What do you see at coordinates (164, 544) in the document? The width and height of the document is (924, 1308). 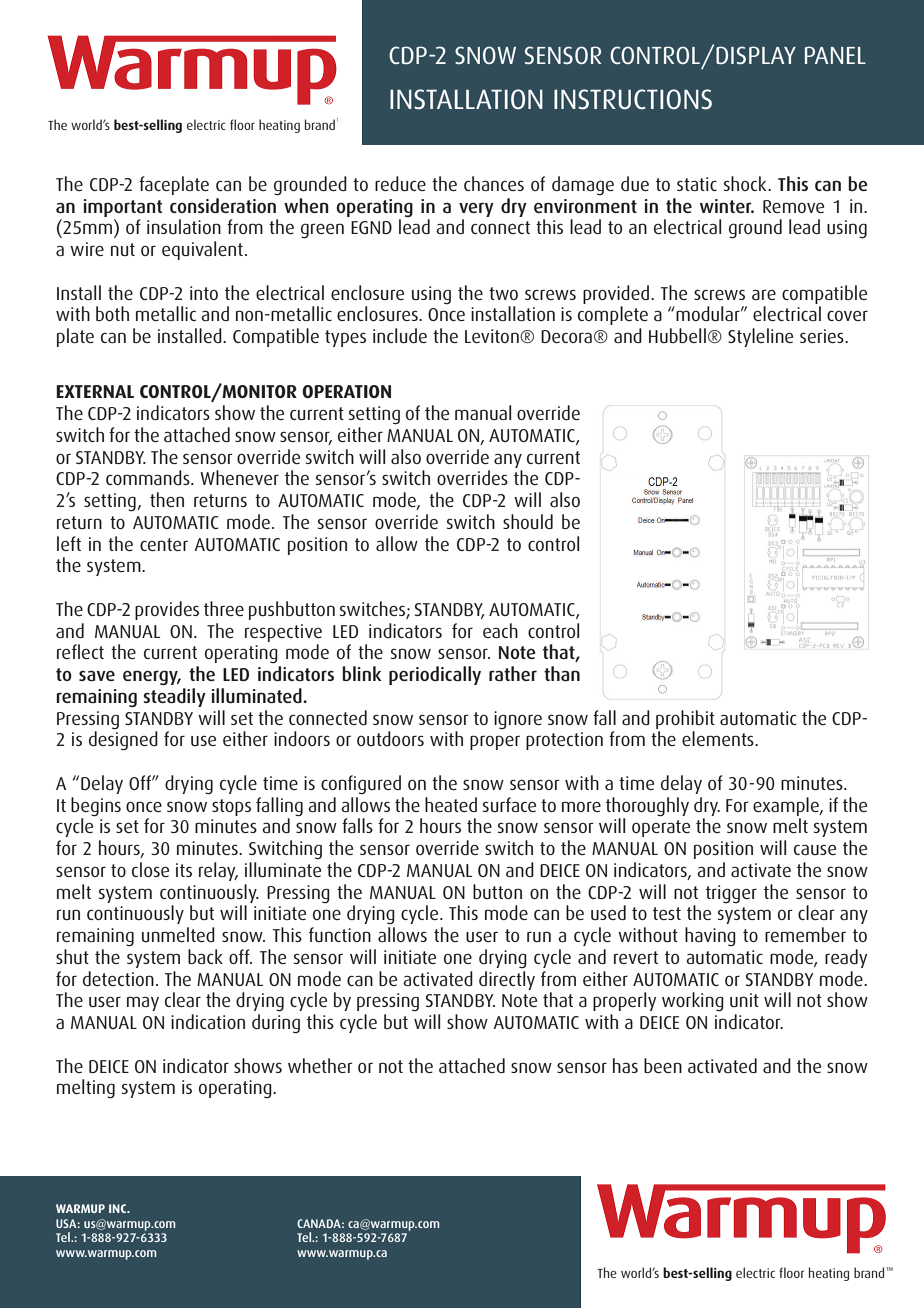 I see `center` at bounding box center [164, 544].
